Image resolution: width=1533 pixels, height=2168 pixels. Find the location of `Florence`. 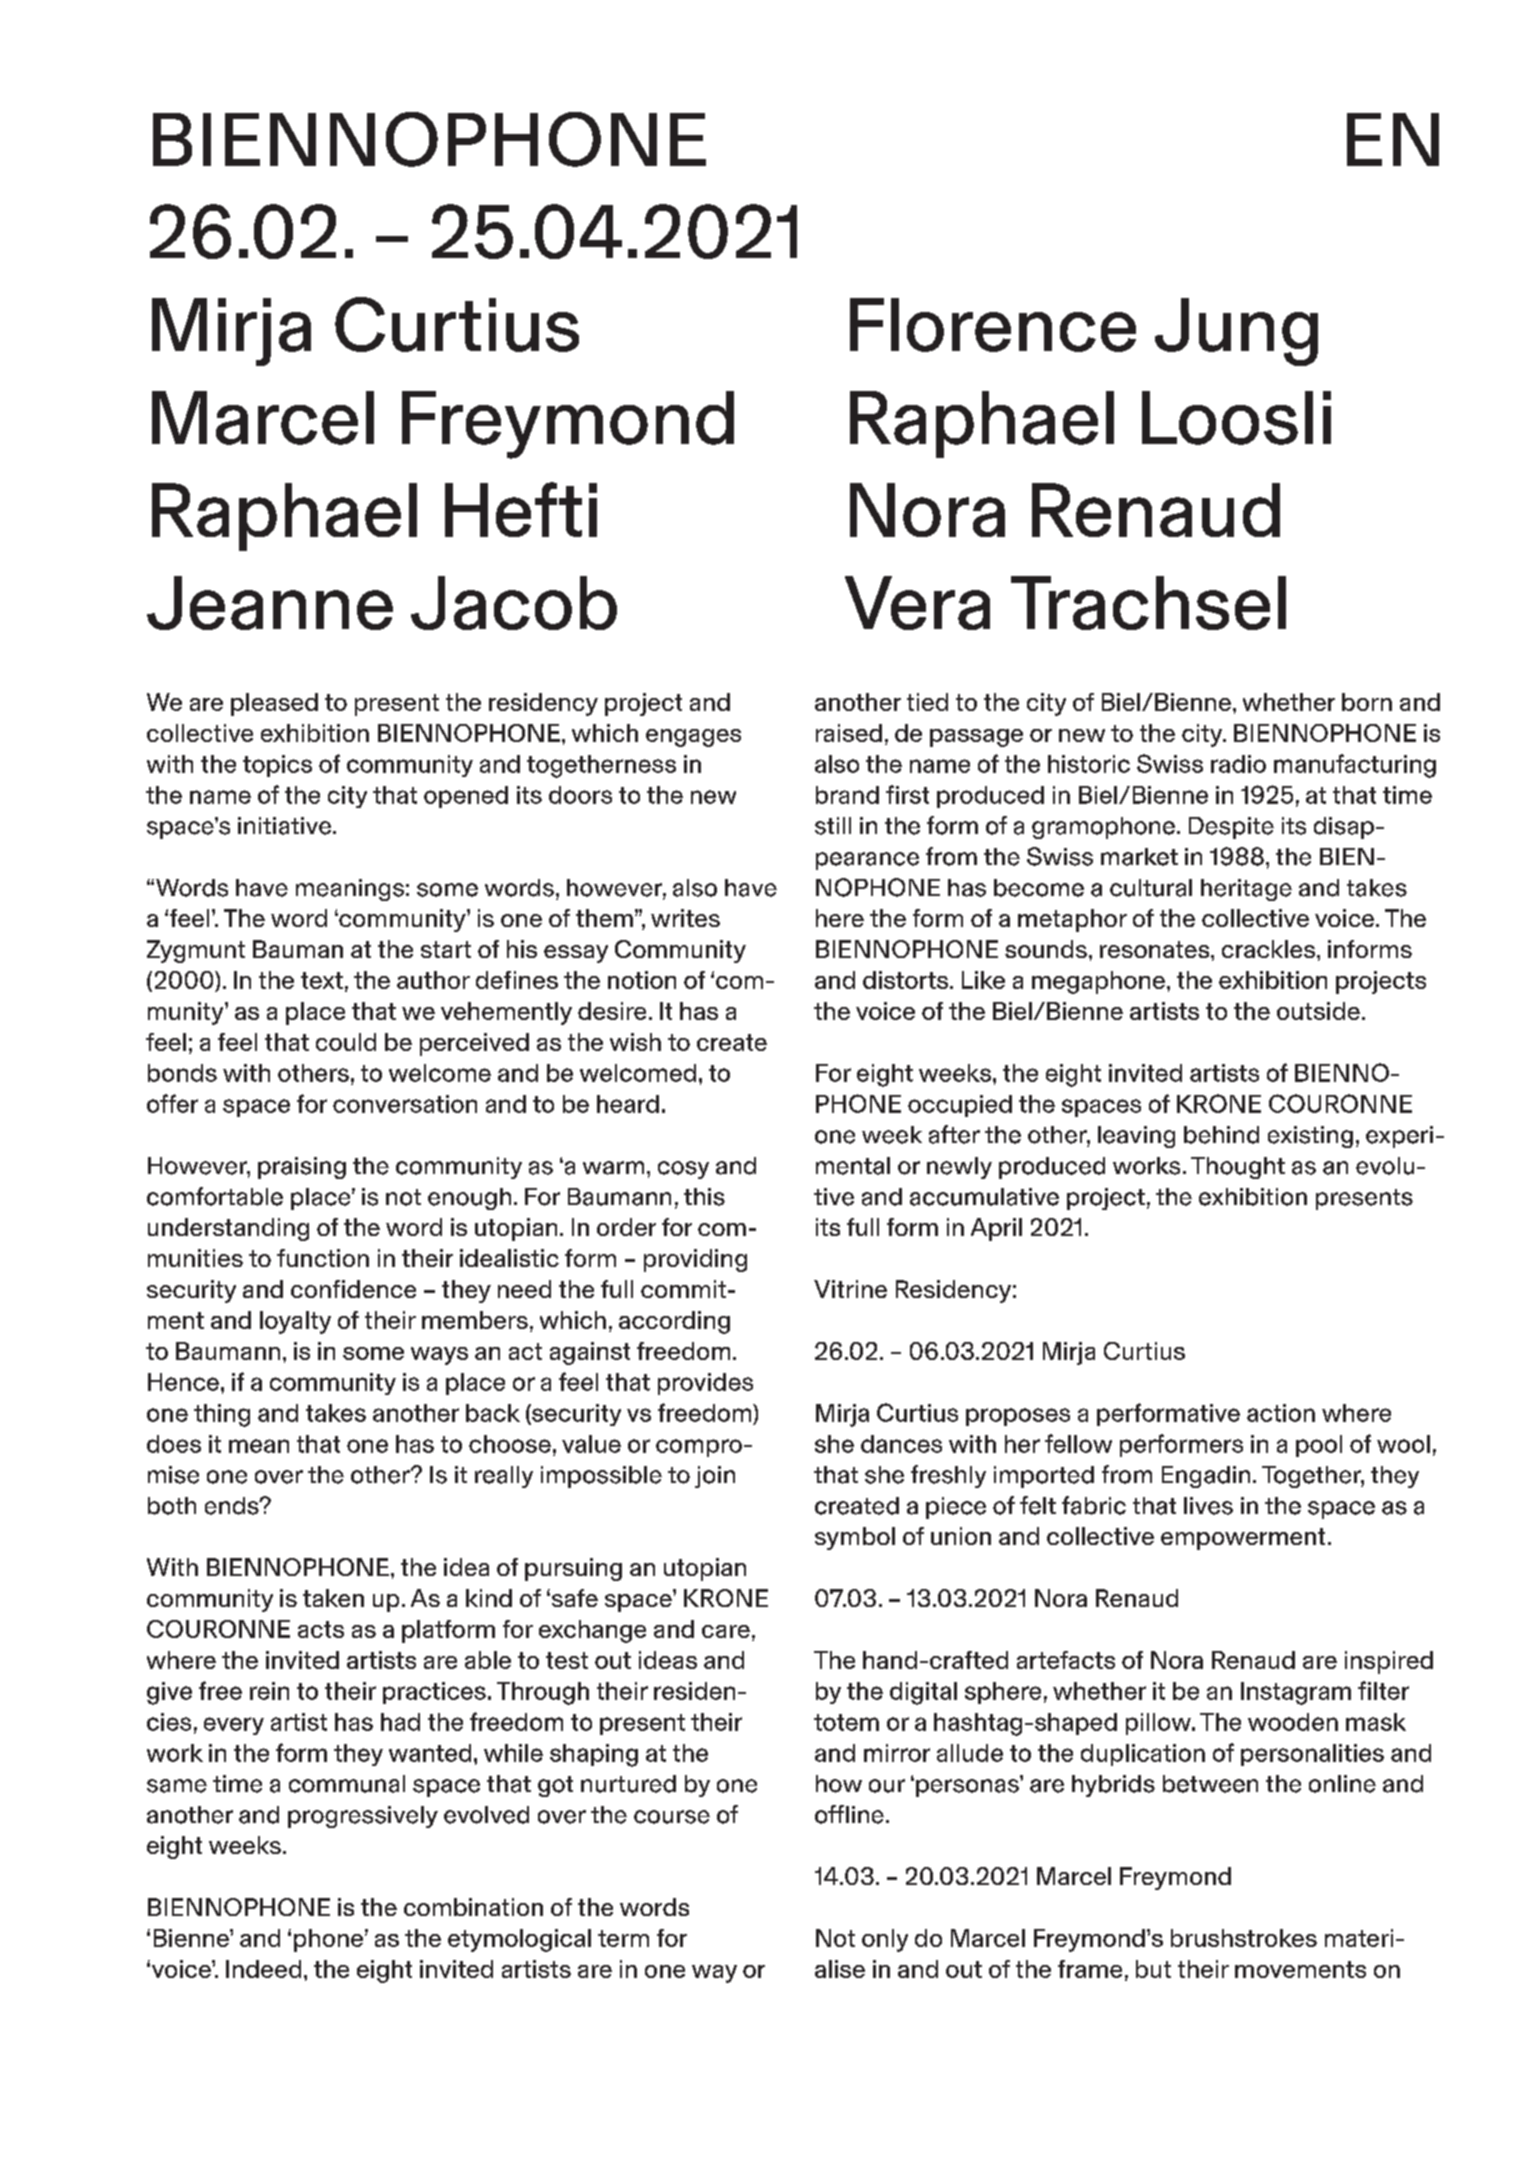

Florence is located at coordinates (993, 325).
